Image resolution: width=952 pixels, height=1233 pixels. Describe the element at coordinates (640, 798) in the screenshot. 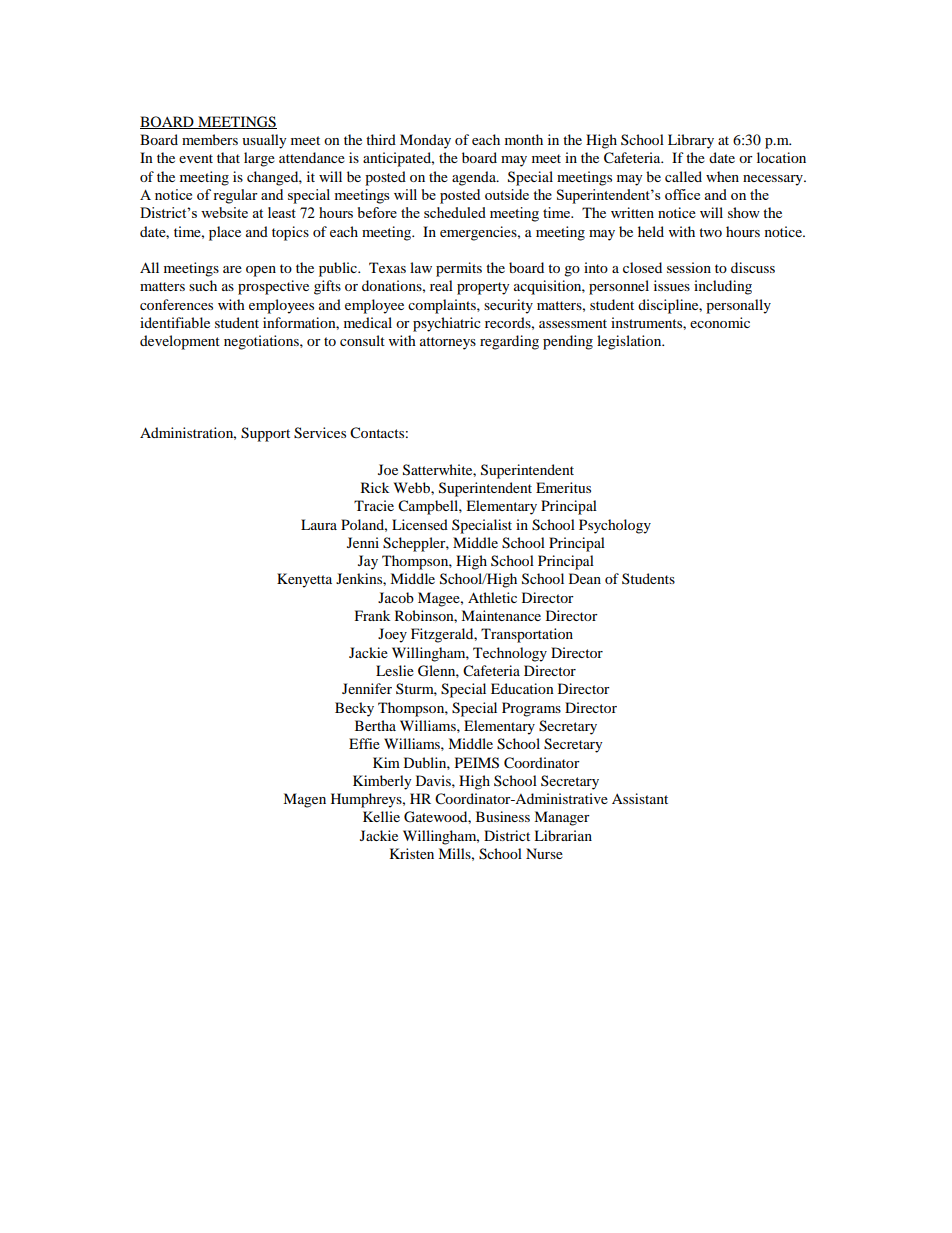

I see `Assistant` at that location.
